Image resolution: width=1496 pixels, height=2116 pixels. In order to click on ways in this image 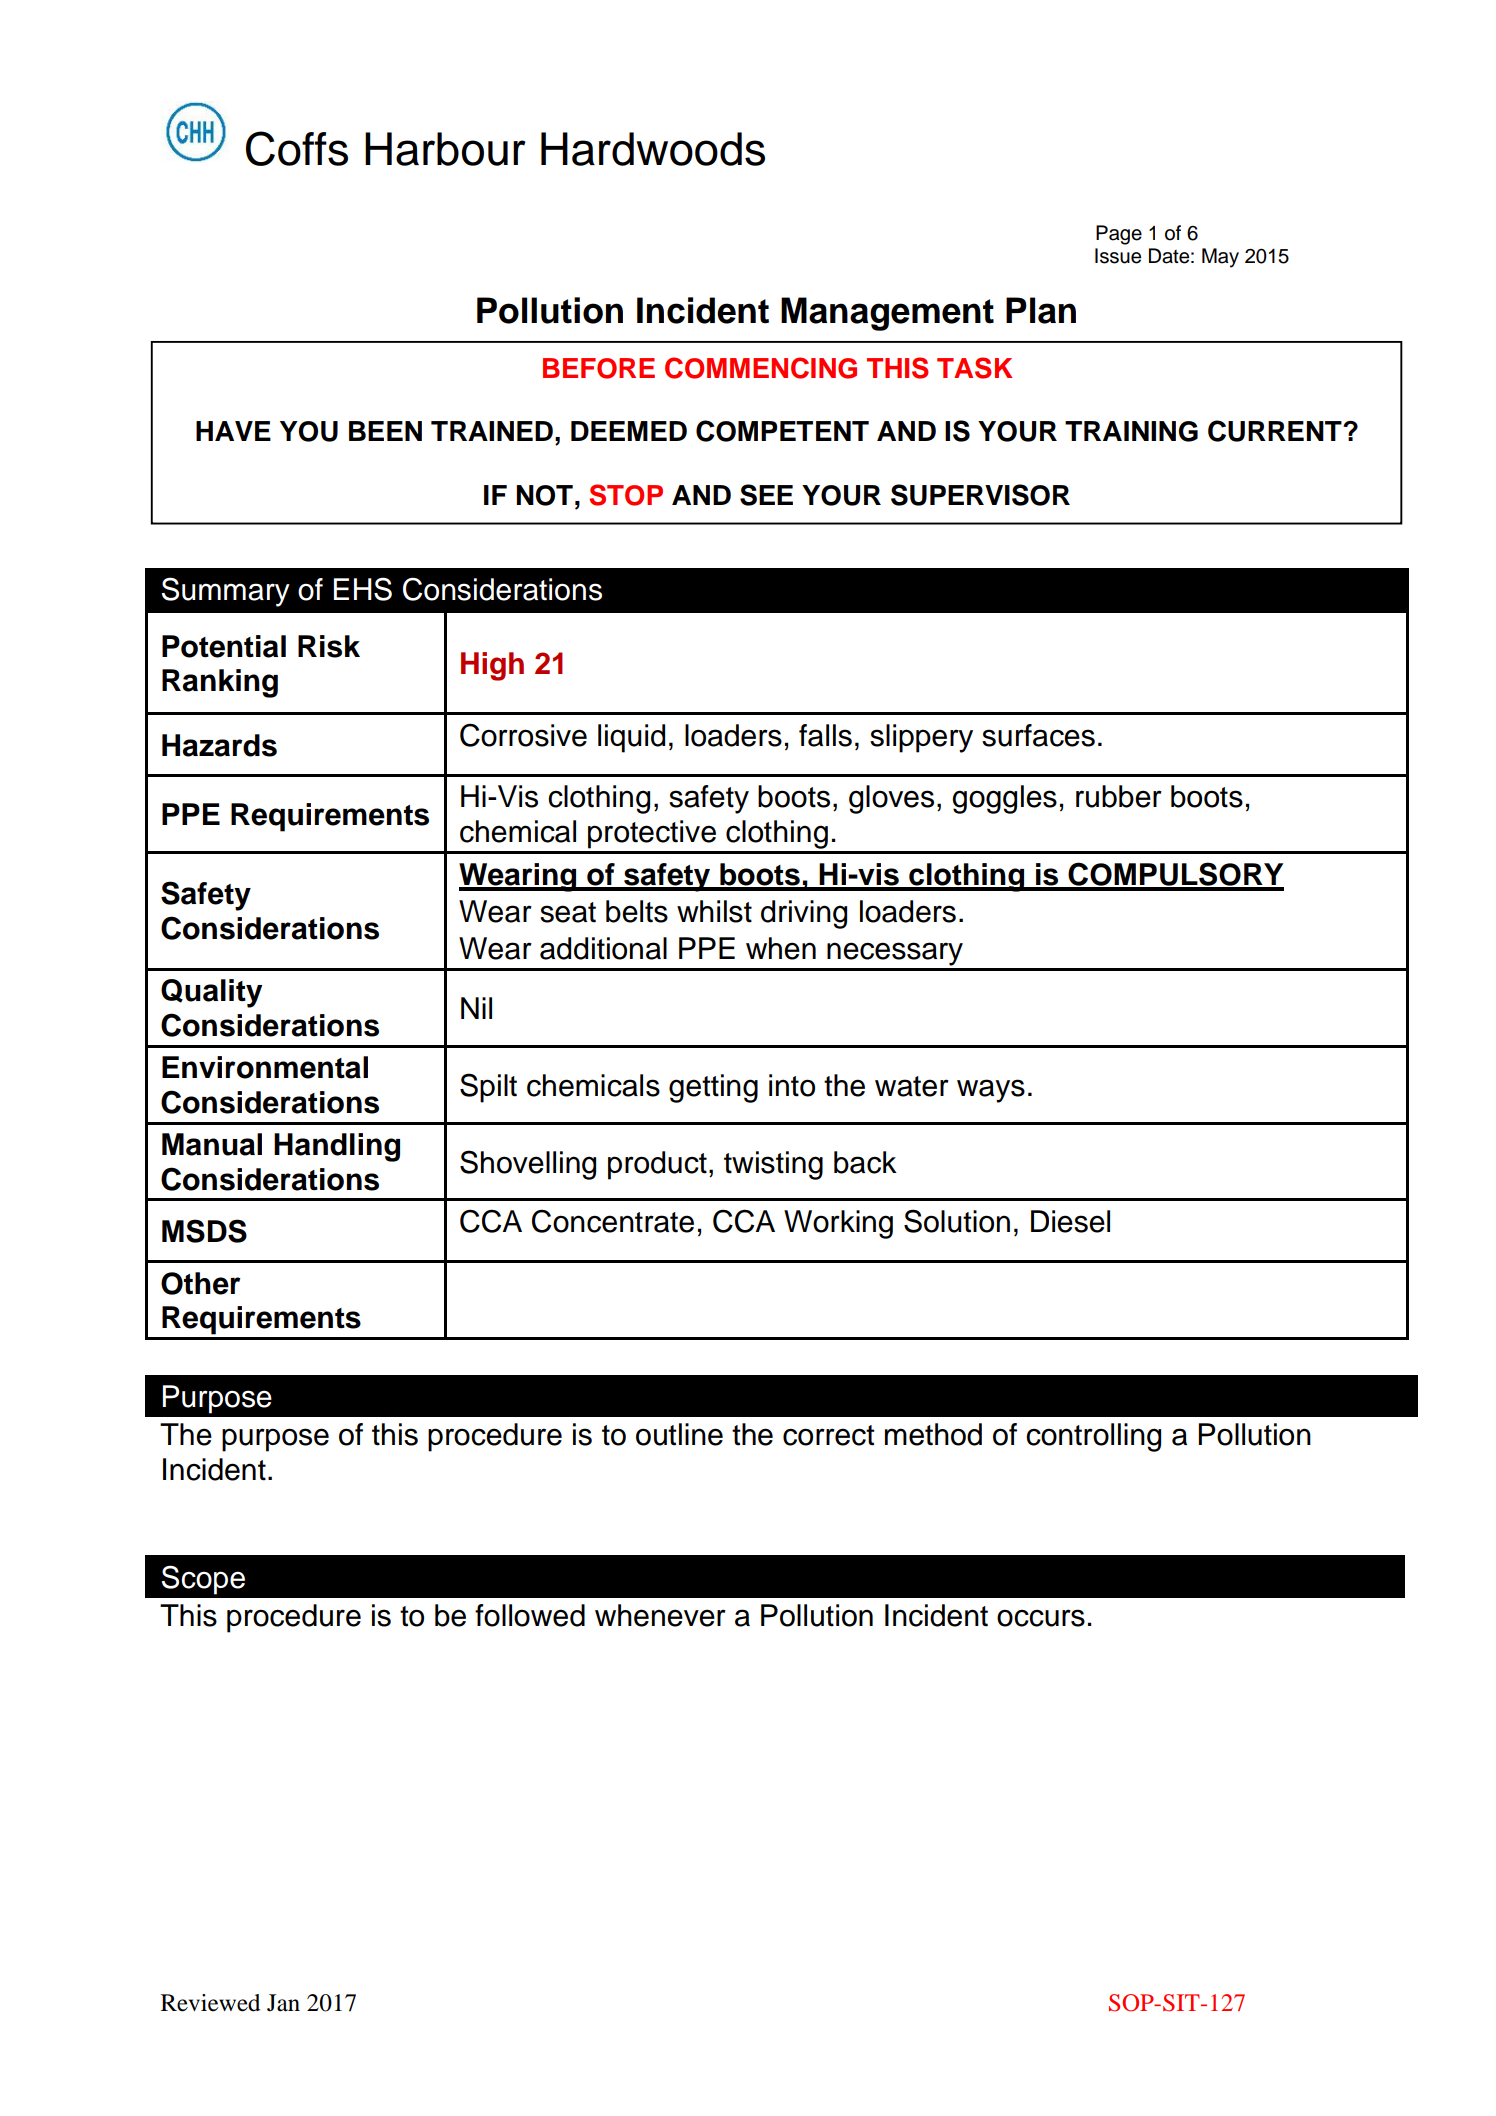, I will do `click(991, 1091)`.
